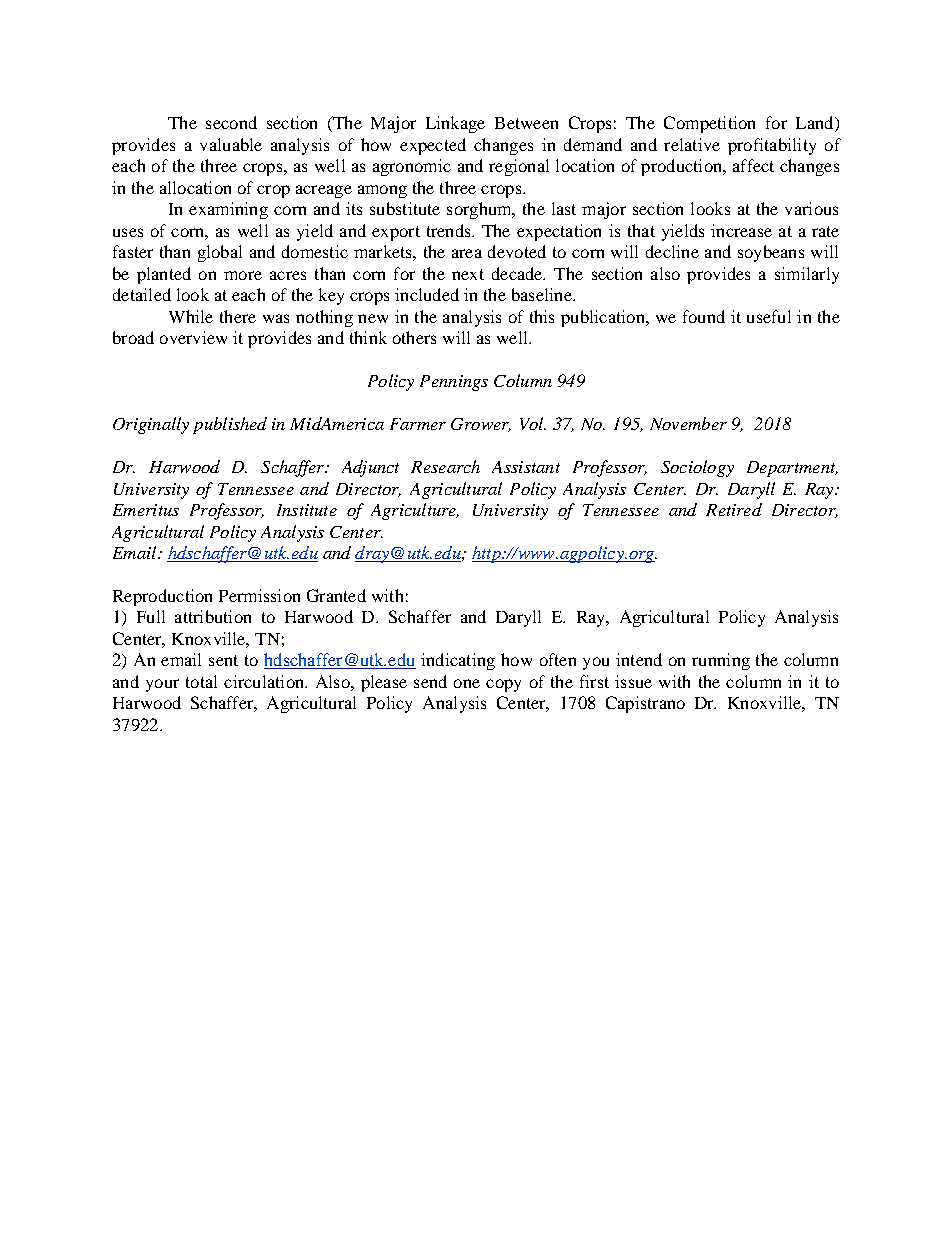 Image resolution: width=952 pixels, height=1233 pixels. I want to click on more, so click(243, 275).
